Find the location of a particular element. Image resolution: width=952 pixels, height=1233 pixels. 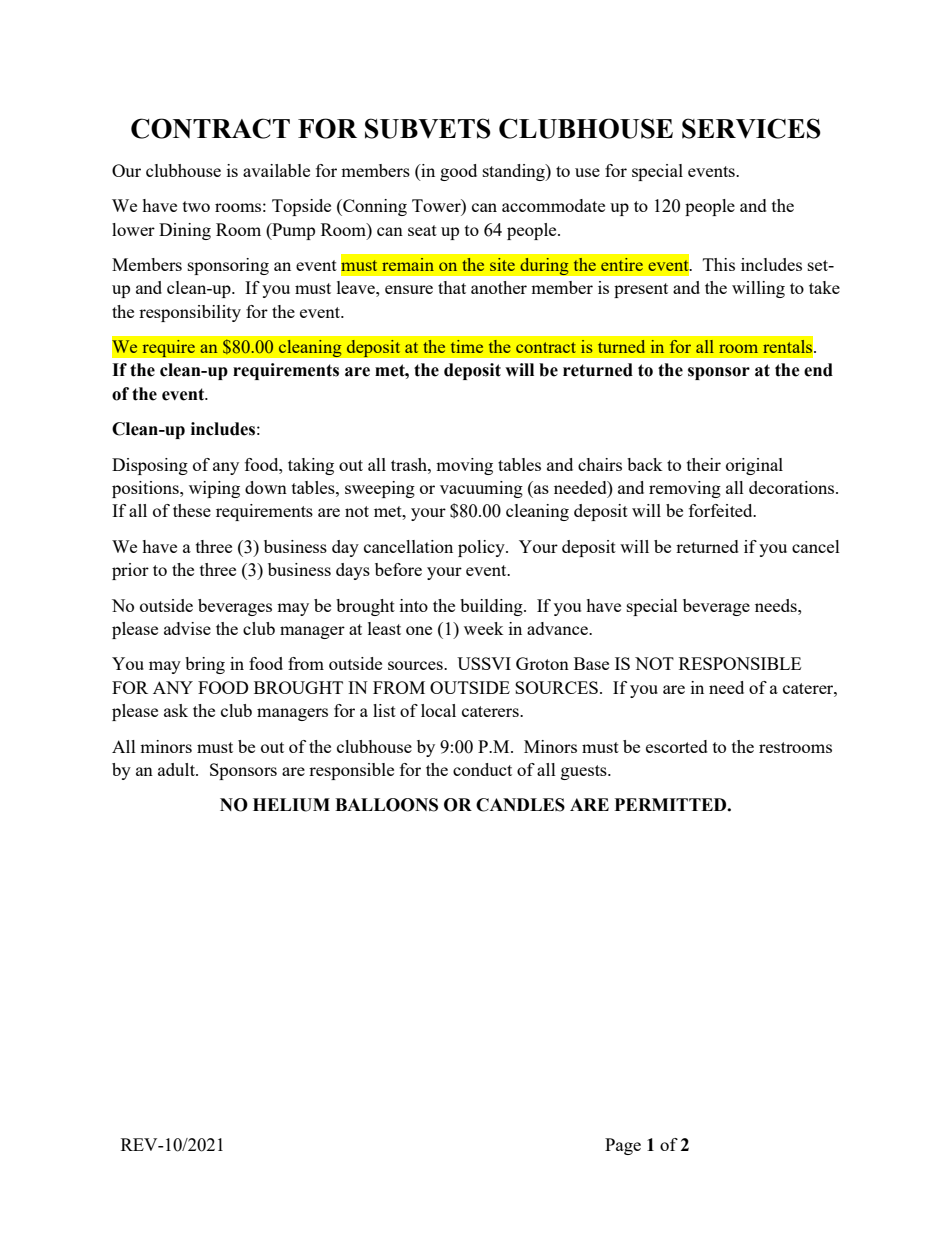

guests is located at coordinates (585, 772).
